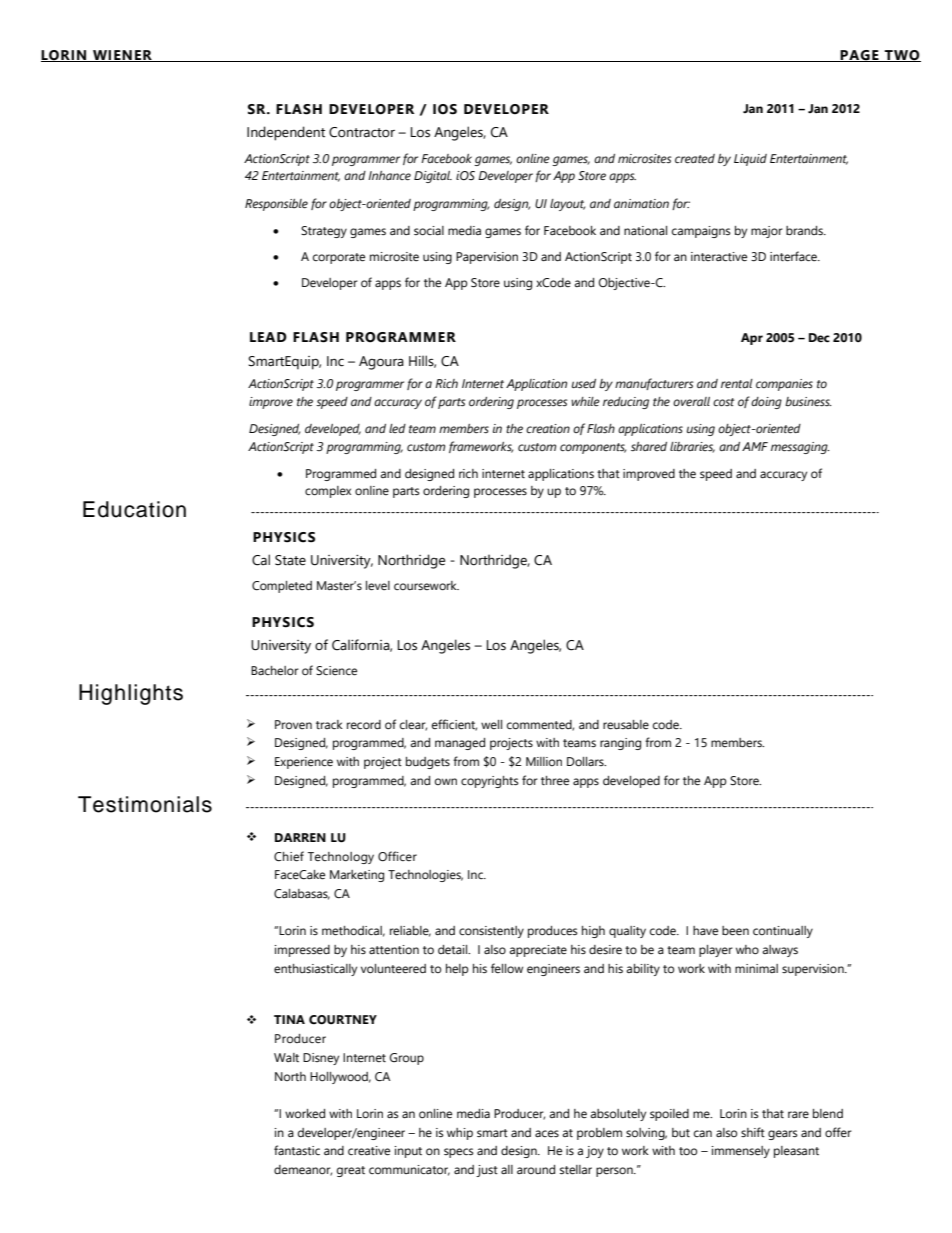  I want to click on fantastic, so click(297, 1150).
